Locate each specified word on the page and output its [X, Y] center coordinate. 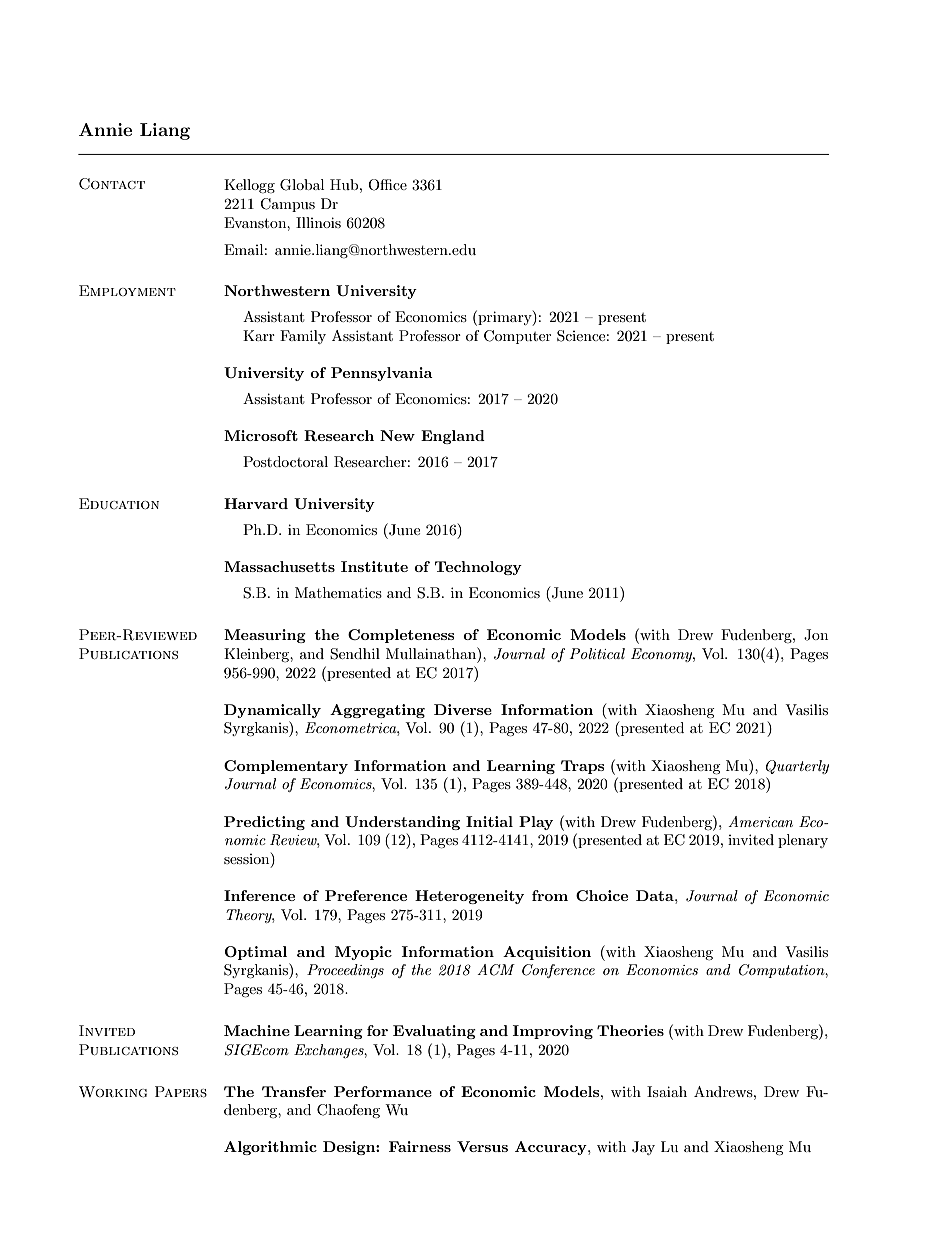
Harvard [256, 503]
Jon [816, 635]
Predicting [264, 823]
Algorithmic [270, 1148]
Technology [478, 568]
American [760, 821]
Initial [489, 821]
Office [387, 185]
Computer [517, 337]
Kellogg [249, 186]
